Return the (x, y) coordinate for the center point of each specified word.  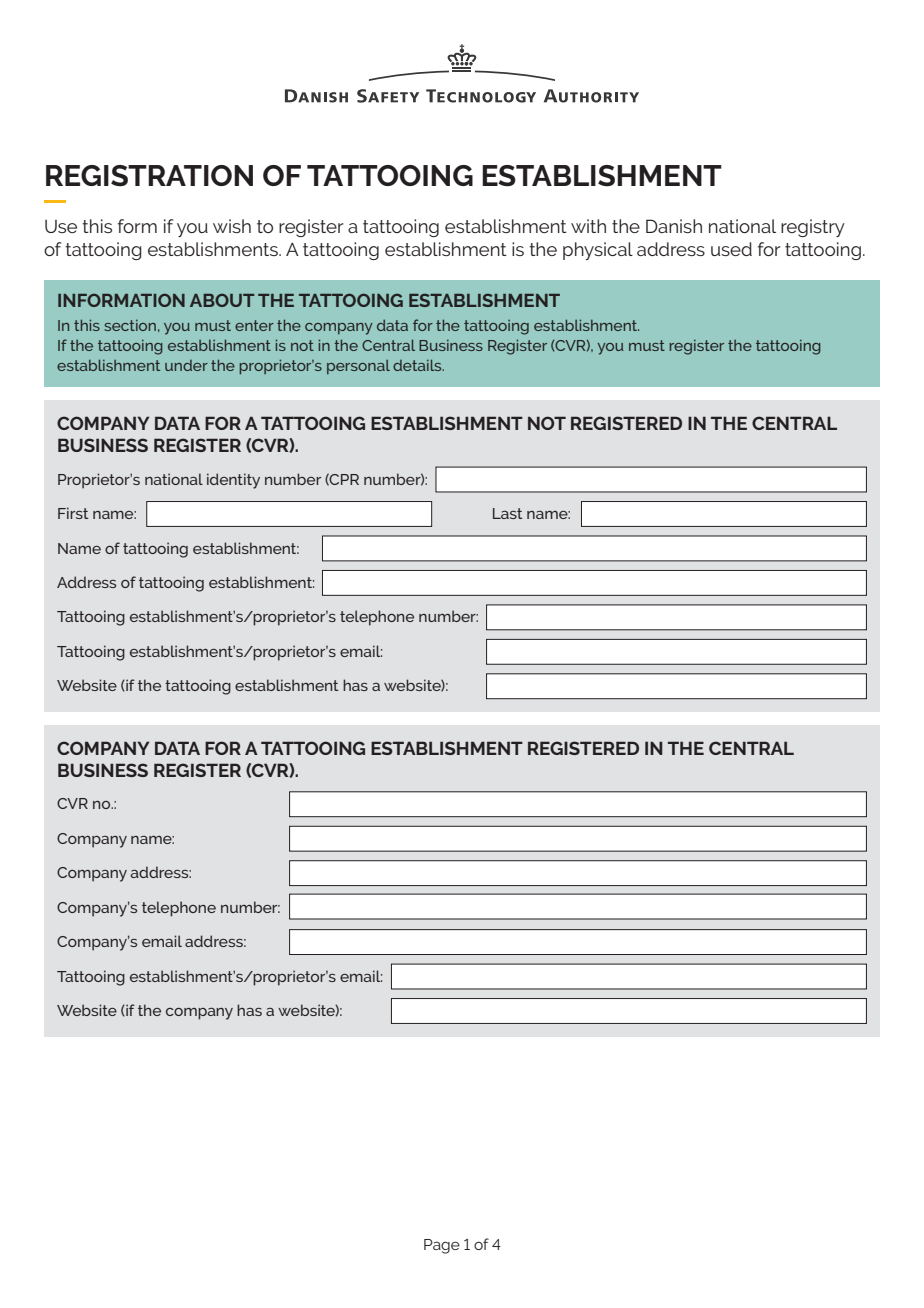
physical (598, 251)
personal (358, 367)
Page (442, 1246)
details (418, 365)
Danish (674, 226)
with (588, 226)
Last (507, 513)
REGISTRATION (149, 176)
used (731, 249)
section (130, 325)
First (73, 513)
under (186, 365)
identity (233, 481)
